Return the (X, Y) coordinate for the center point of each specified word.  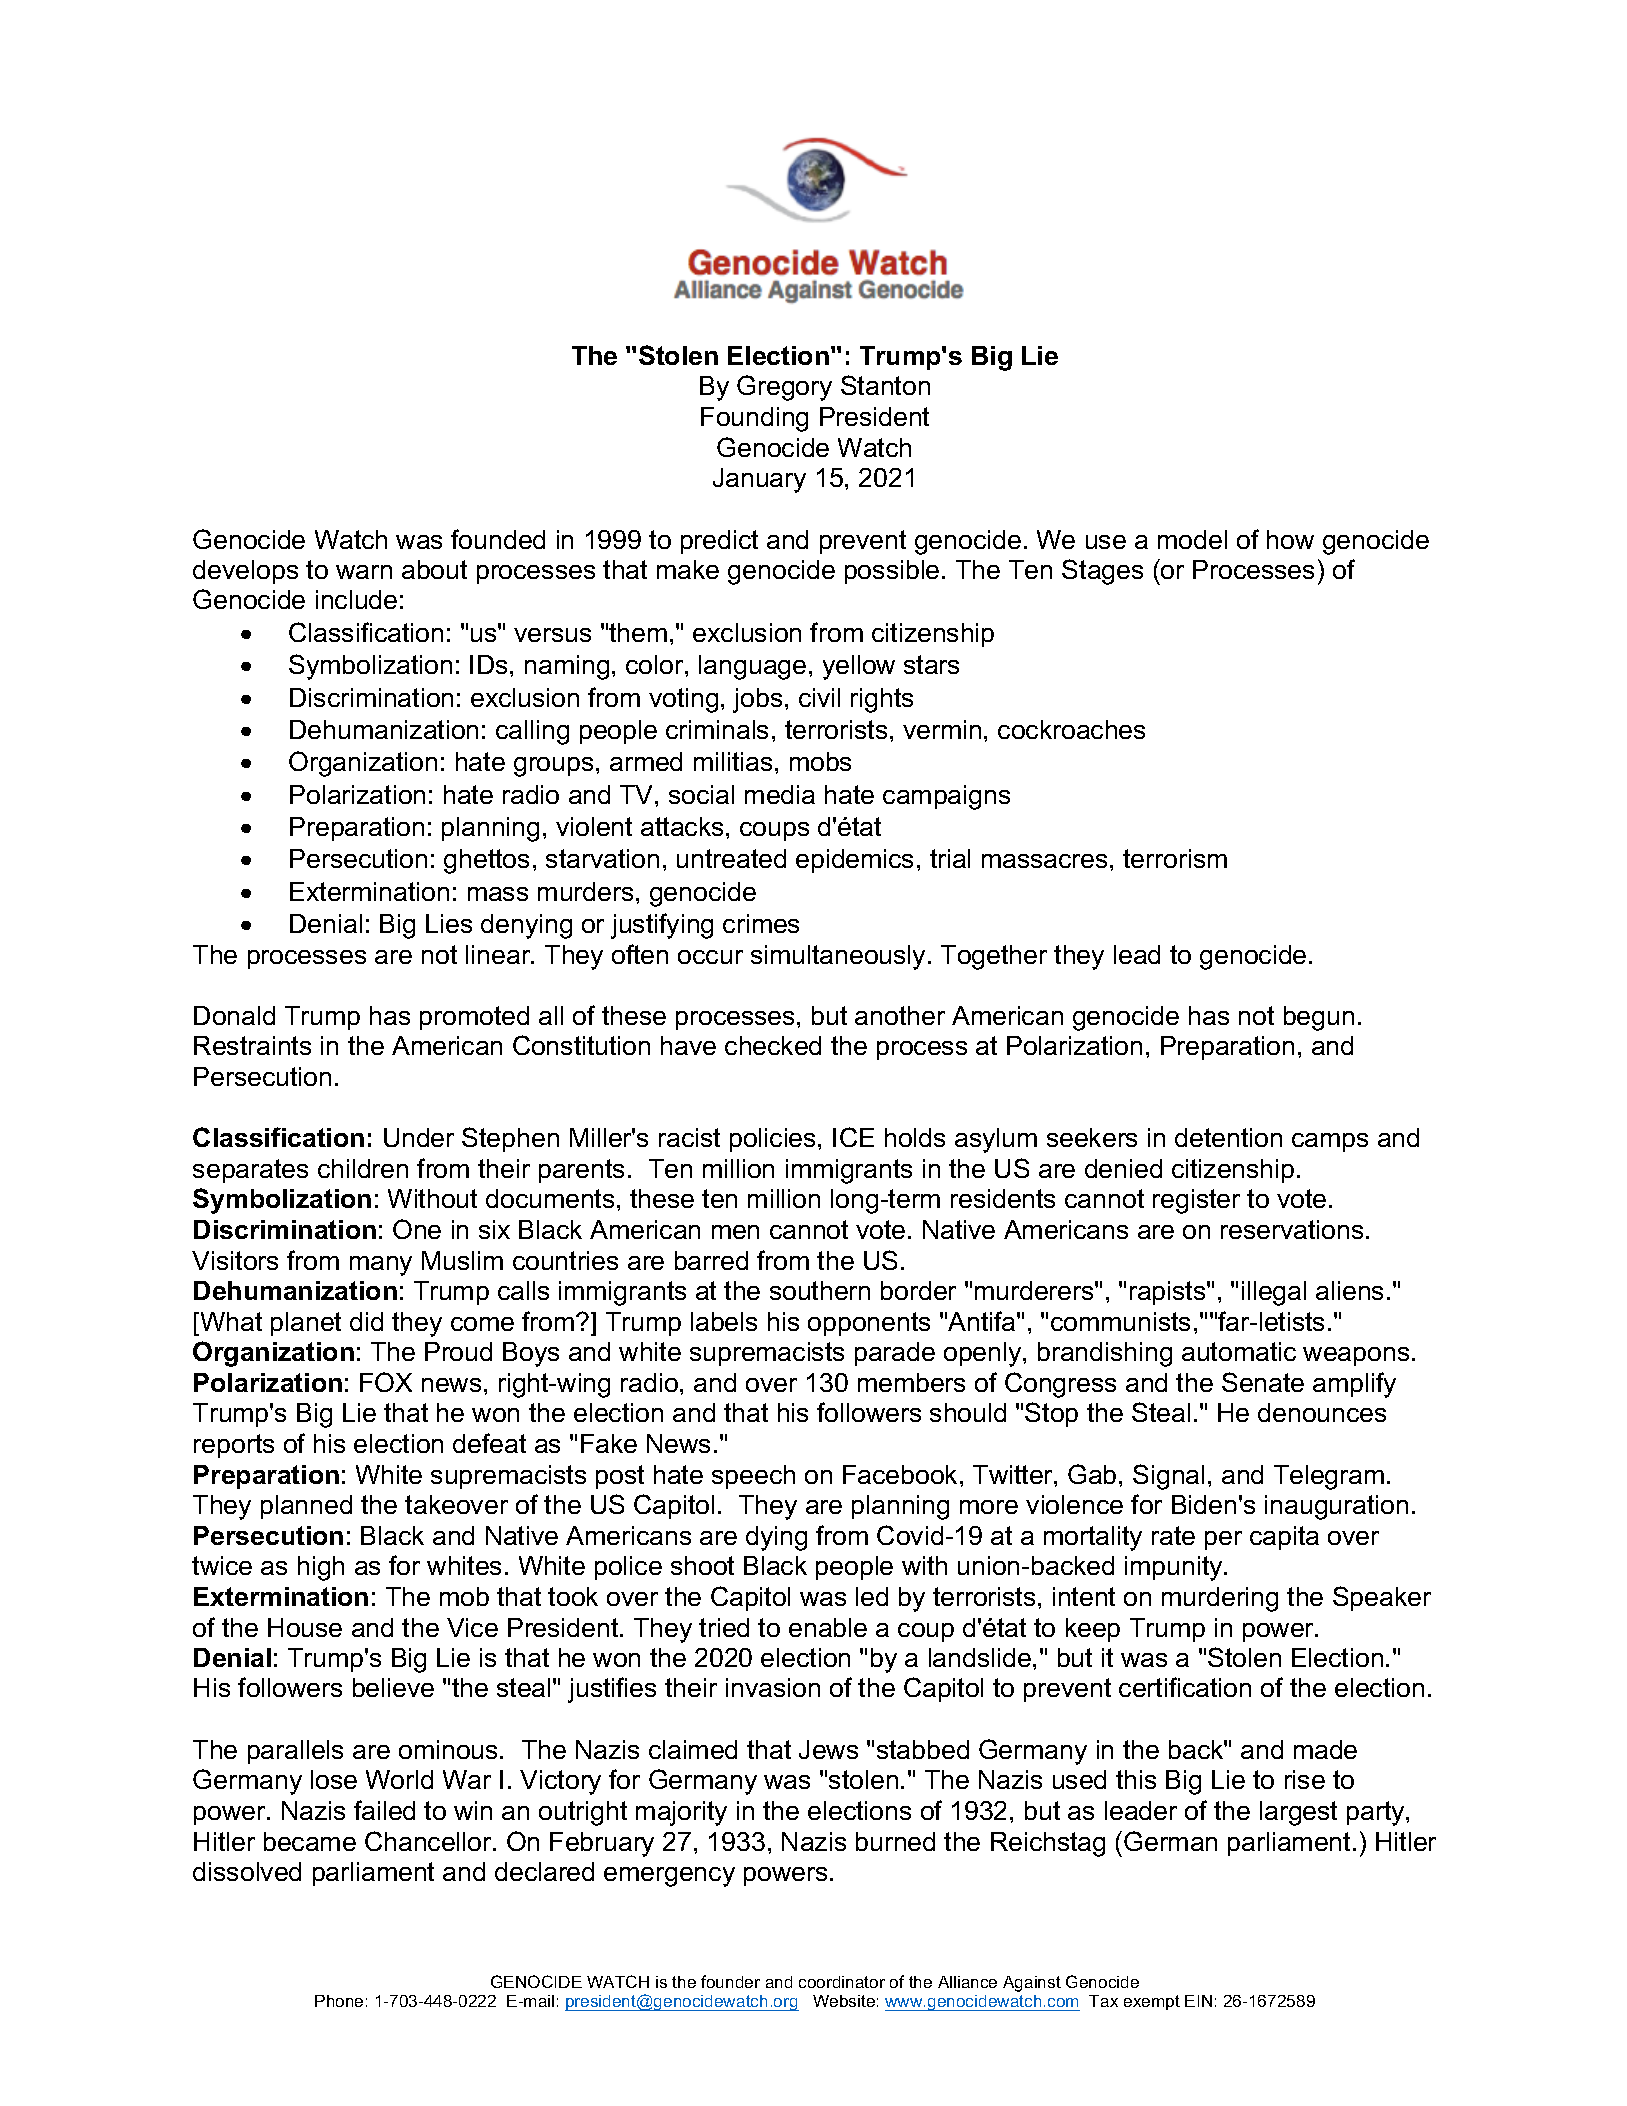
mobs (820, 761)
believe (393, 1687)
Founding (754, 419)
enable (828, 1627)
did (366, 1321)
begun (1319, 1018)
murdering (1220, 1599)
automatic (1239, 1351)
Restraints (252, 1045)
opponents (869, 1324)
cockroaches (1071, 729)
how (1290, 539)
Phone (339, 2001)
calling (532, 732)
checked (773, 1045)
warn (364, 572)
